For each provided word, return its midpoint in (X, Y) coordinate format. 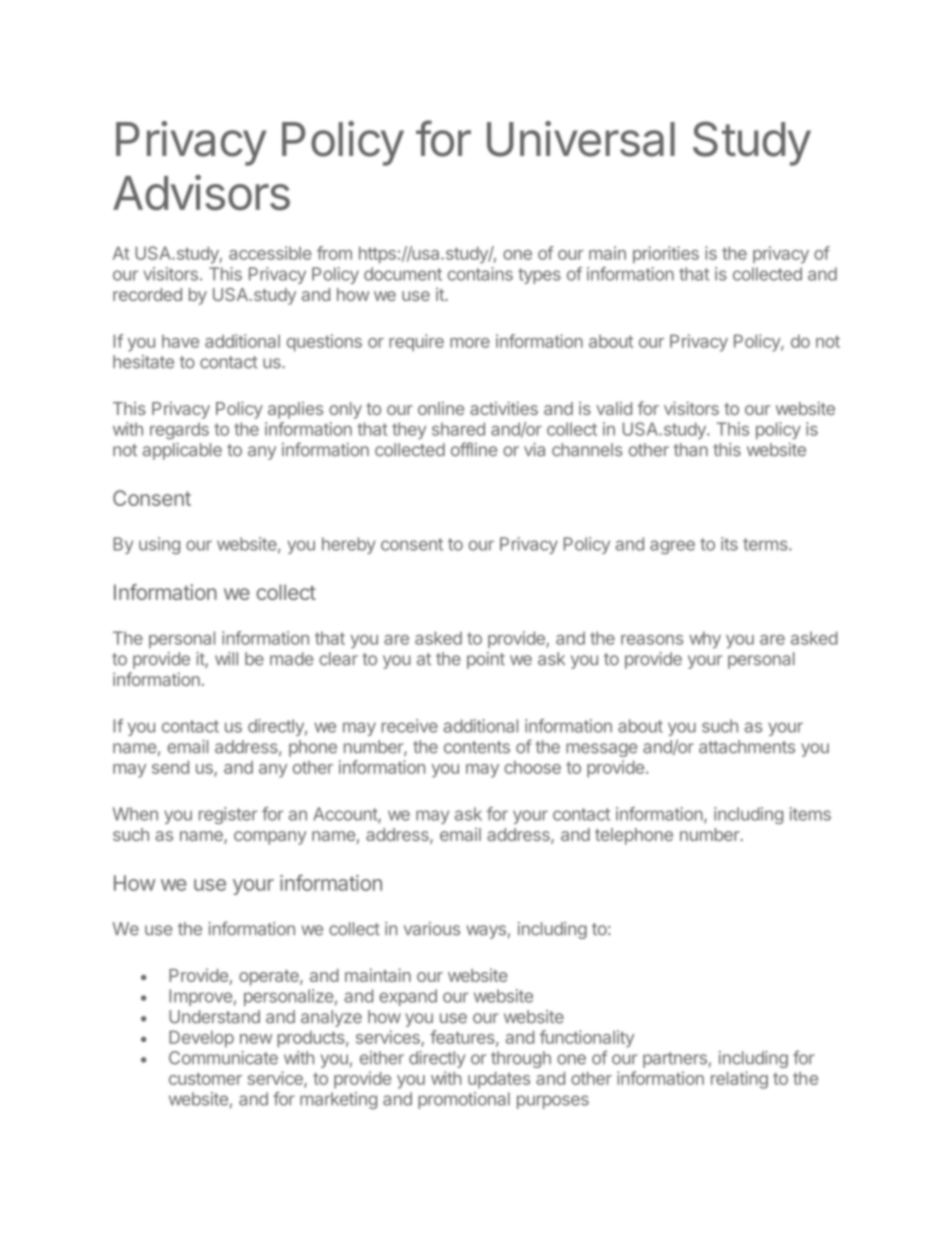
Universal (581, 139)
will (226, 658)
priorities (666, 255)
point (486, 660)
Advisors (201, 193)
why (705, 639)
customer (205, 1079)
